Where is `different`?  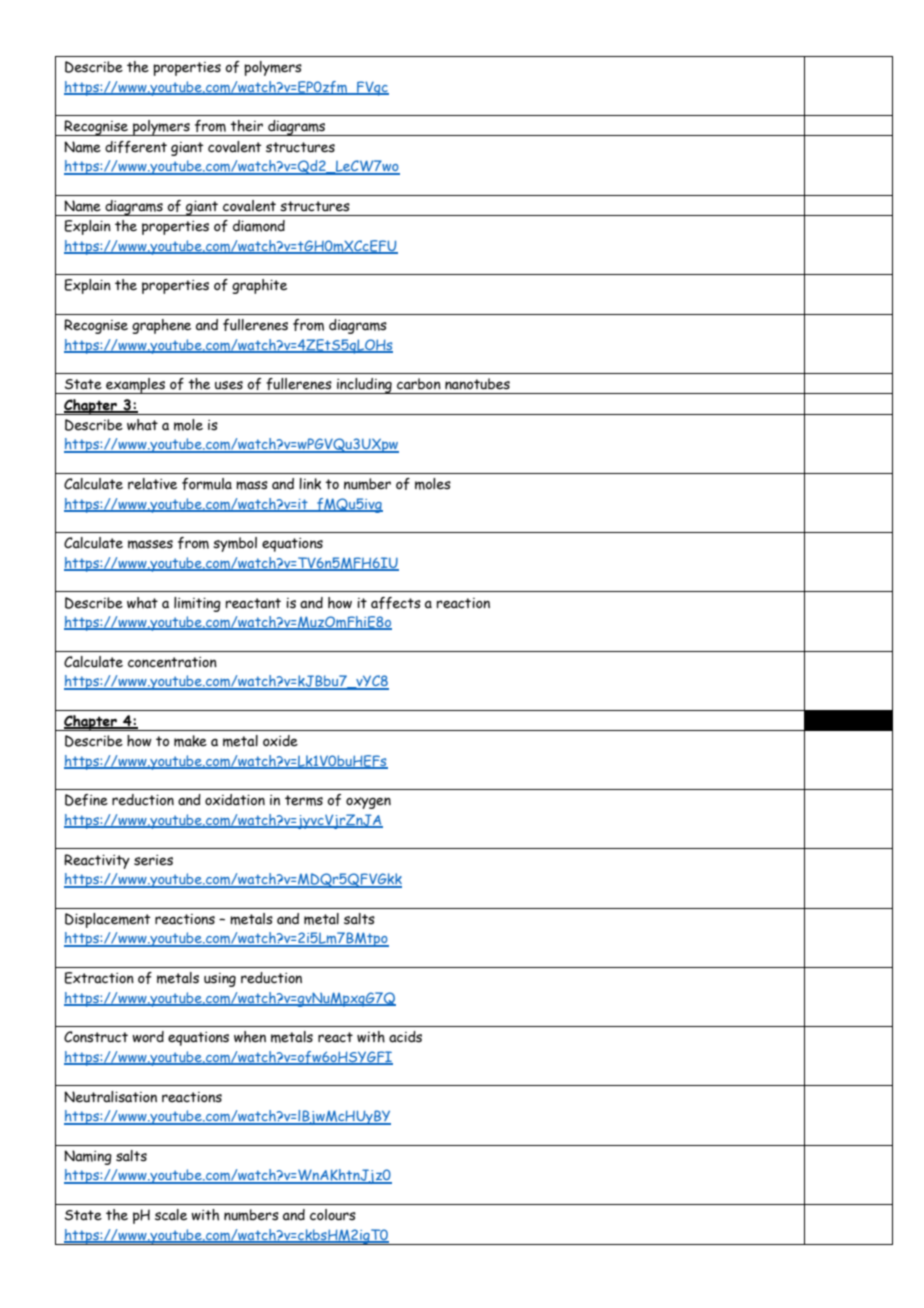
different is located at coordinates (136, 147).
